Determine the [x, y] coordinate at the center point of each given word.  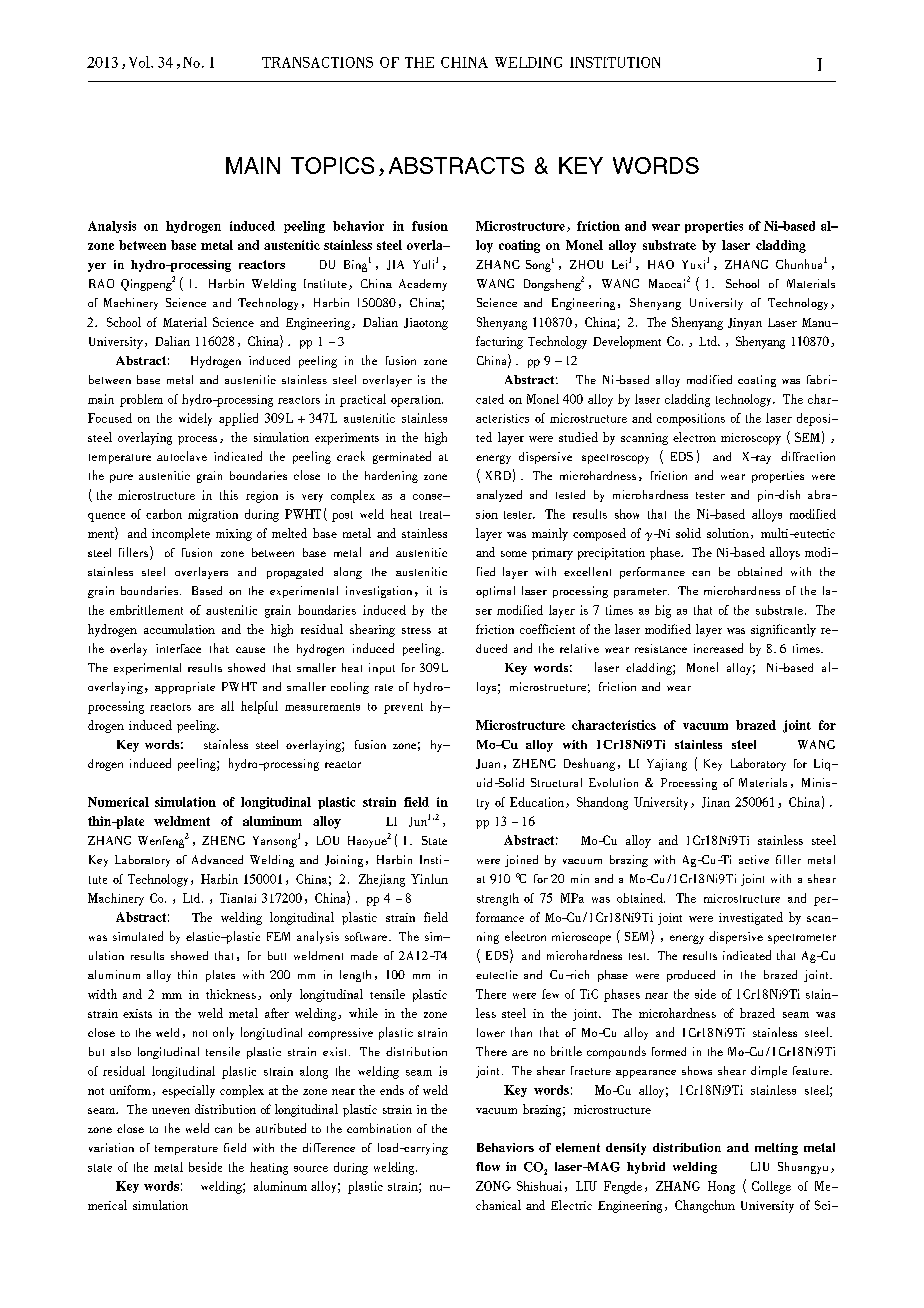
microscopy [751, 439]
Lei [619, 264]
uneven [171, 1111]
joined [521, 861]
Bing [355, 266]
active [754, 859]
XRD [498, 475]
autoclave [182, 456]
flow [488, 1166]
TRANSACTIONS [317, 62]
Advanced [217, 859]
